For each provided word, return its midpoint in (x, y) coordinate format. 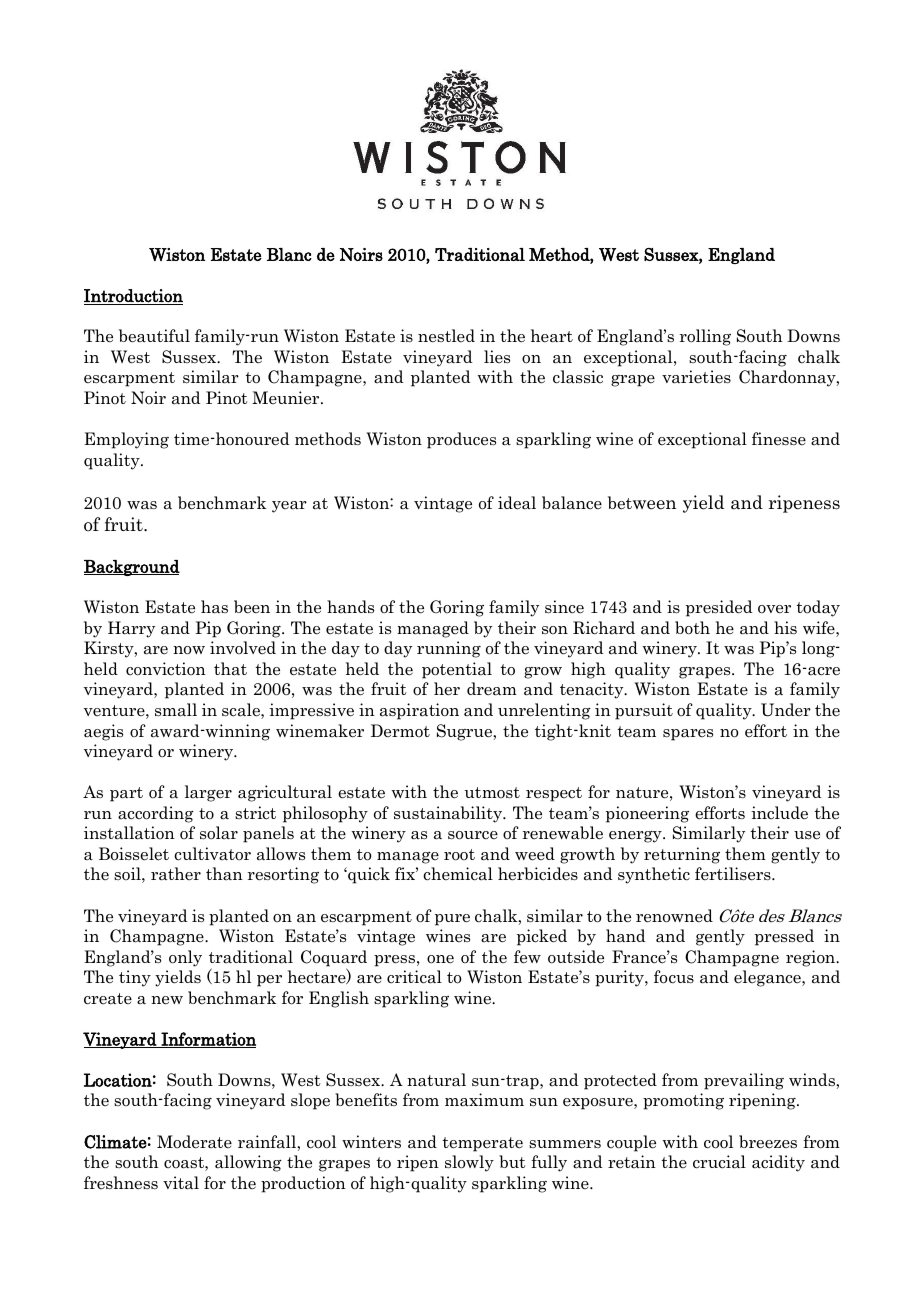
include (779, 813)
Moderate (194, 1142)
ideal (517, 503)
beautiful (154, 336)
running (449, 649)
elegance (768, 978)
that (230, 669)
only (185, 958)
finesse (779, 439)
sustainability (449, 814)
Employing (126, 440)
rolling (705, 337)
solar (219, 833)
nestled (446, 336)
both (692, 628)
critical (414, 977)
